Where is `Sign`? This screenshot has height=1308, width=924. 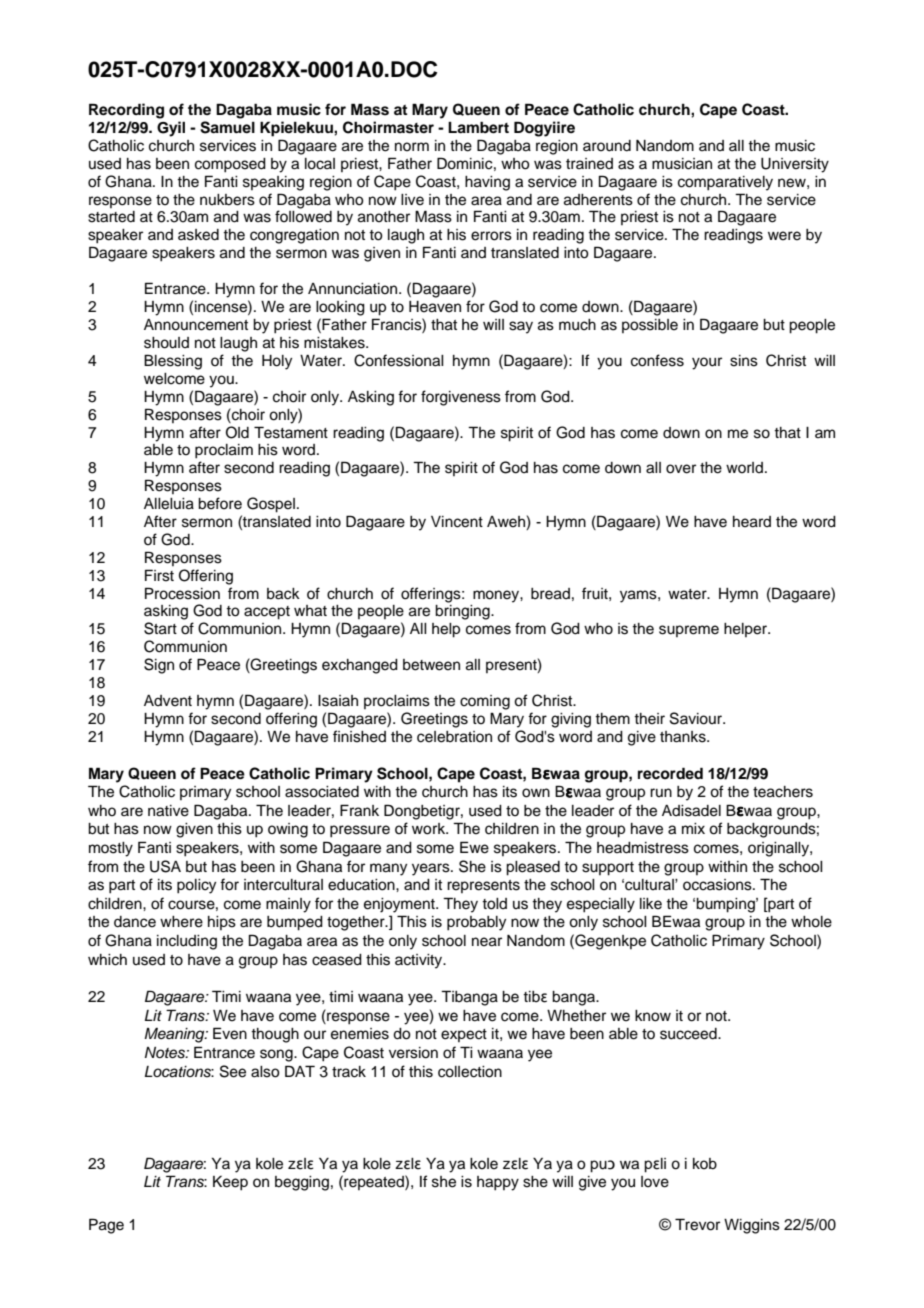
Sign is located at coordinates (159, 666).
